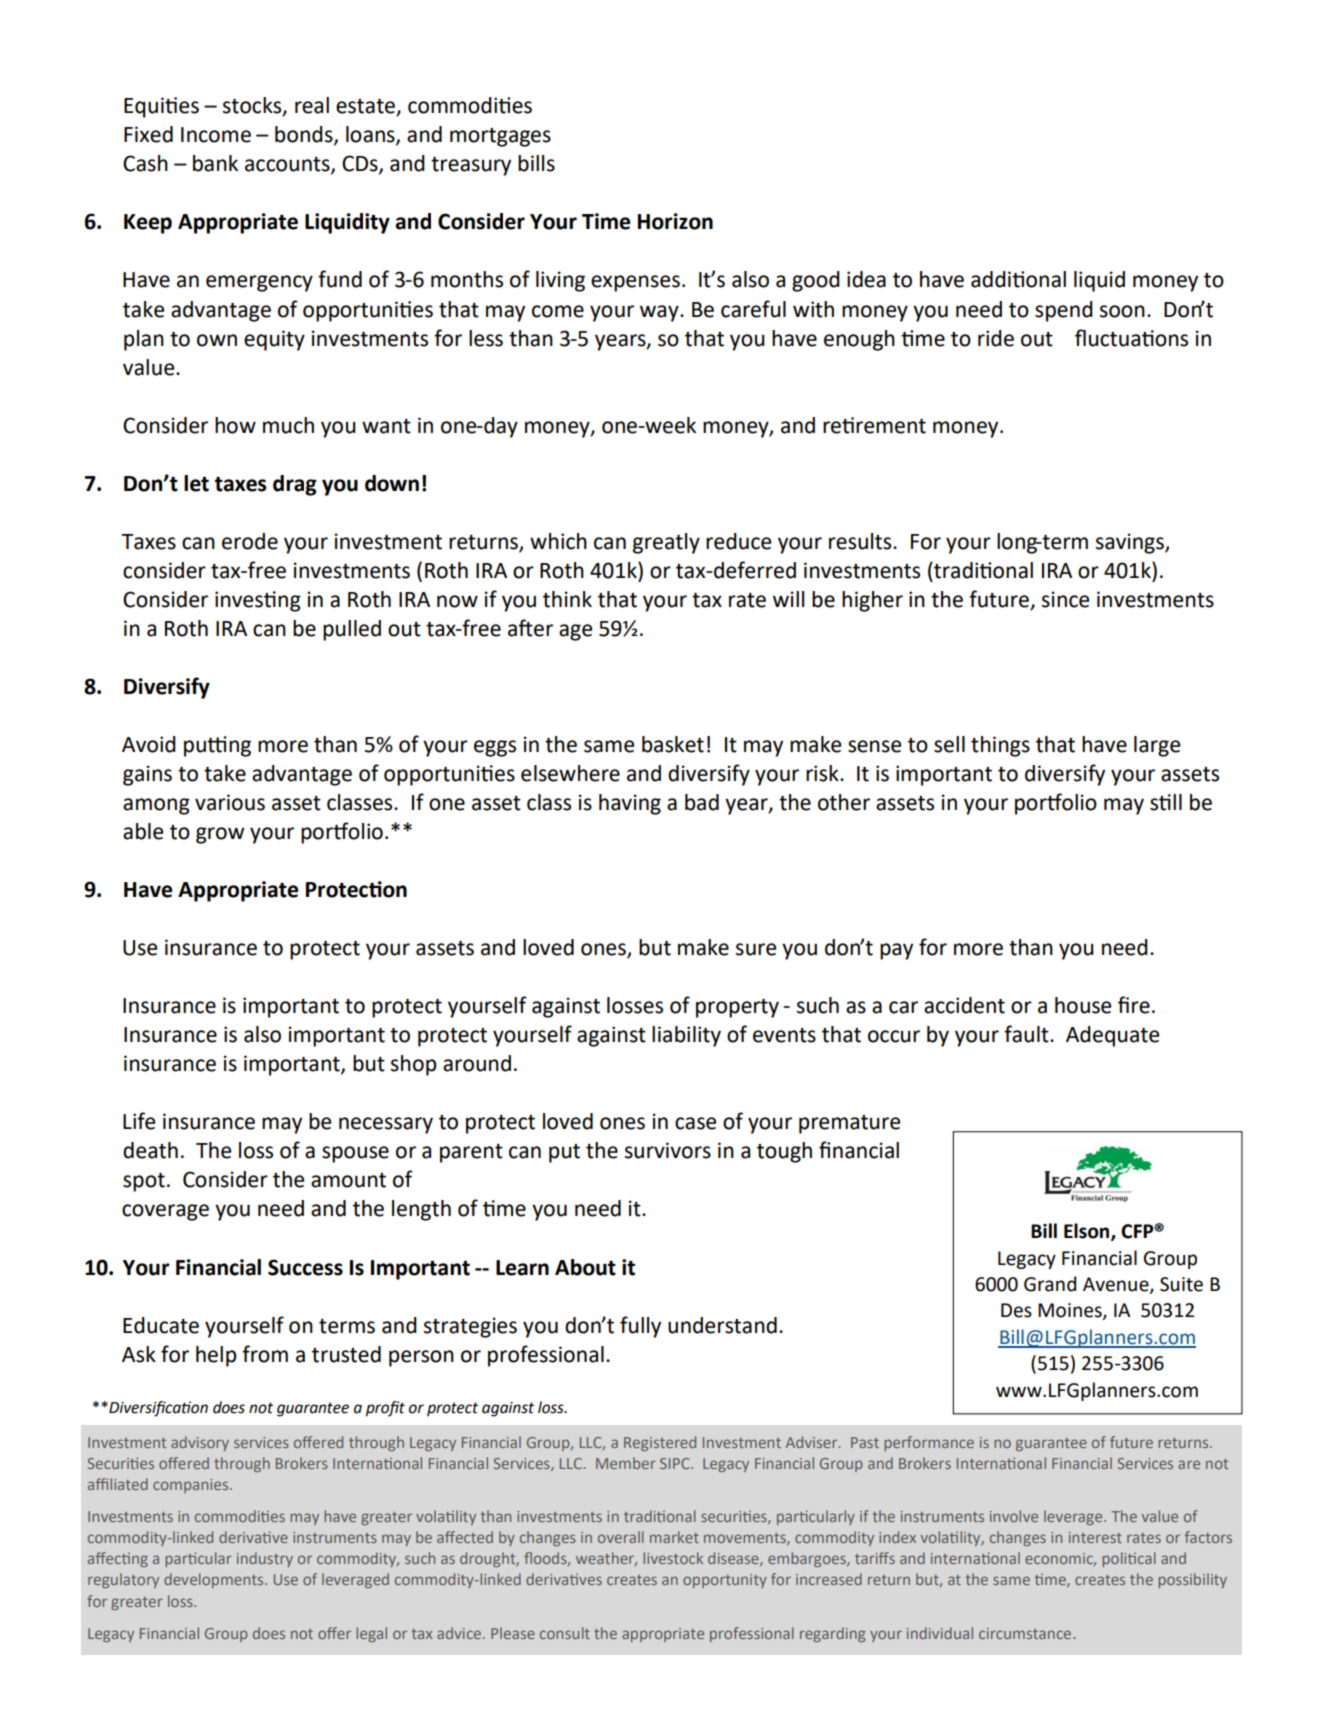  Describe the element at coordinates (215, 163) in the document. I see `bank` at that location.
